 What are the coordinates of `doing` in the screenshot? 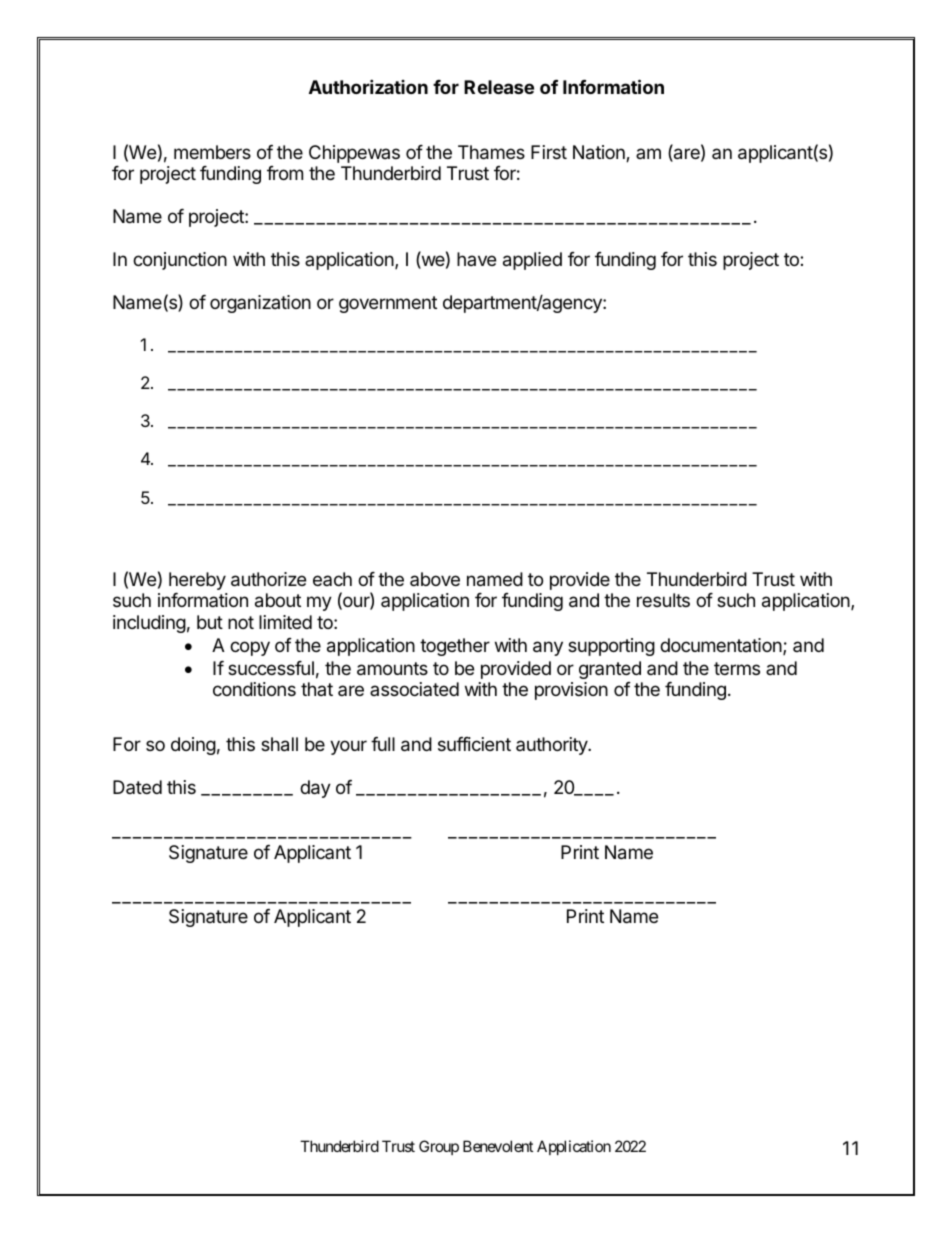 It's located at (193, 746).
